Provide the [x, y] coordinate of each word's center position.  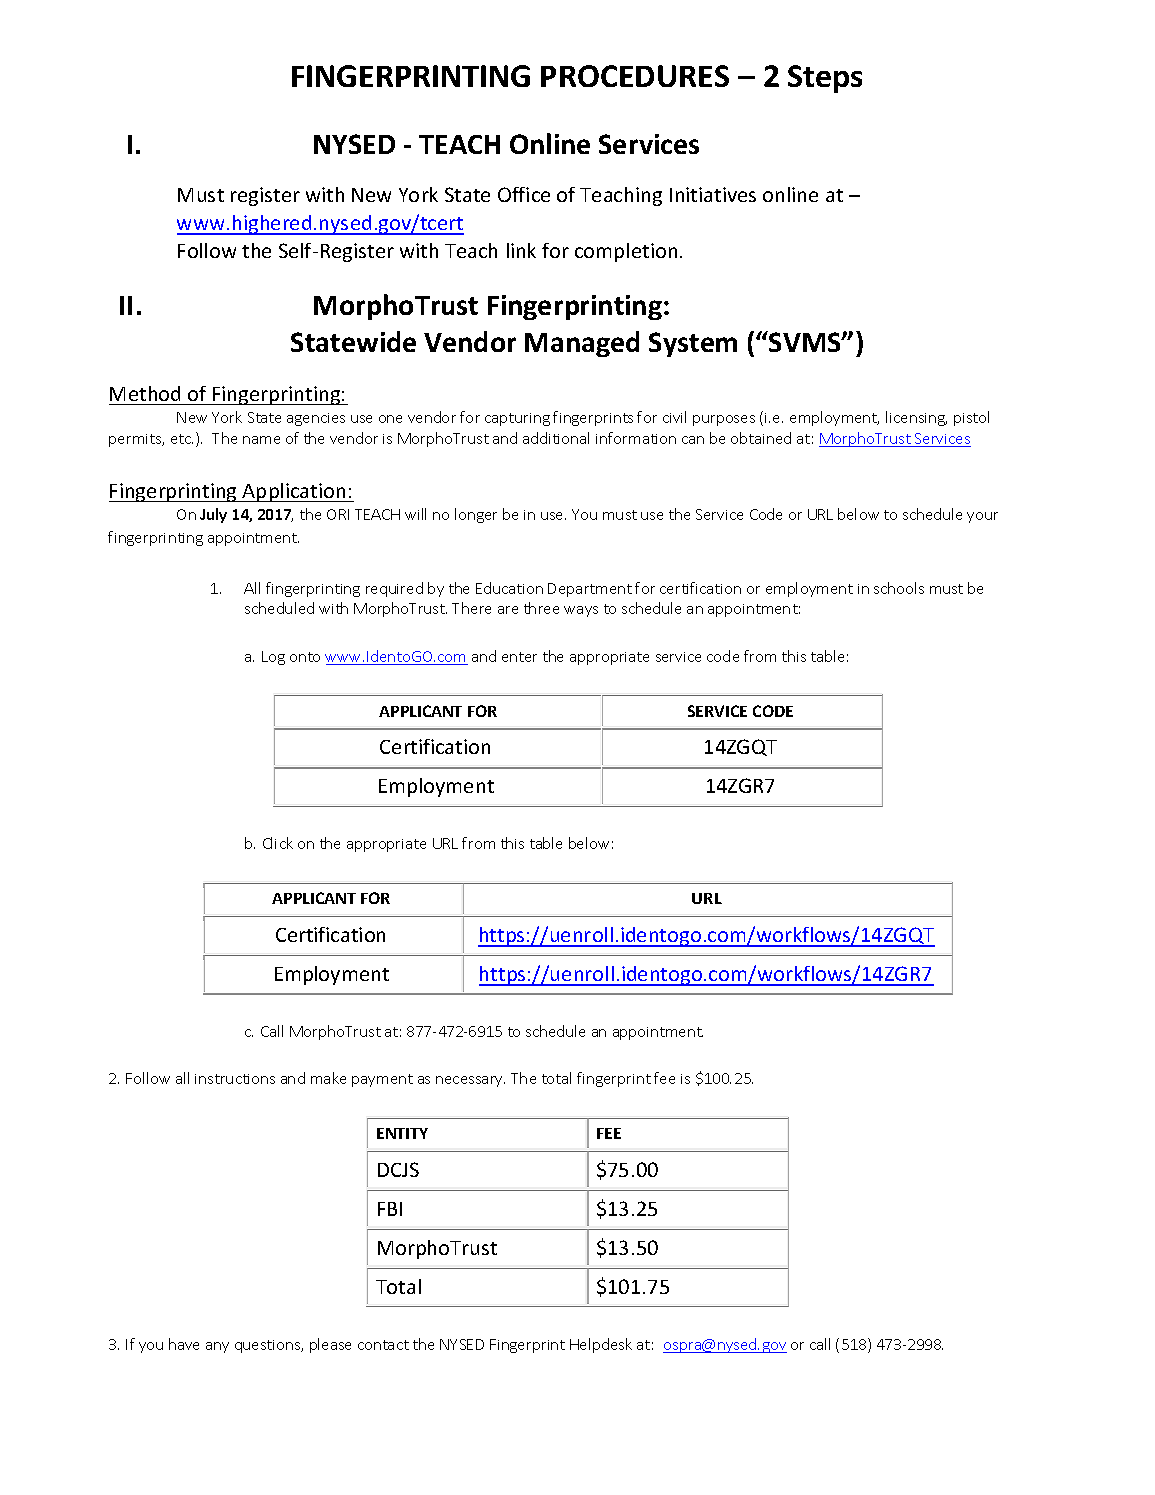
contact [383, 1345]
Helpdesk [601, 1345]
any [217, 1347]
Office [524, 194]
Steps [825, 79]
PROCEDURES [635, 76]
